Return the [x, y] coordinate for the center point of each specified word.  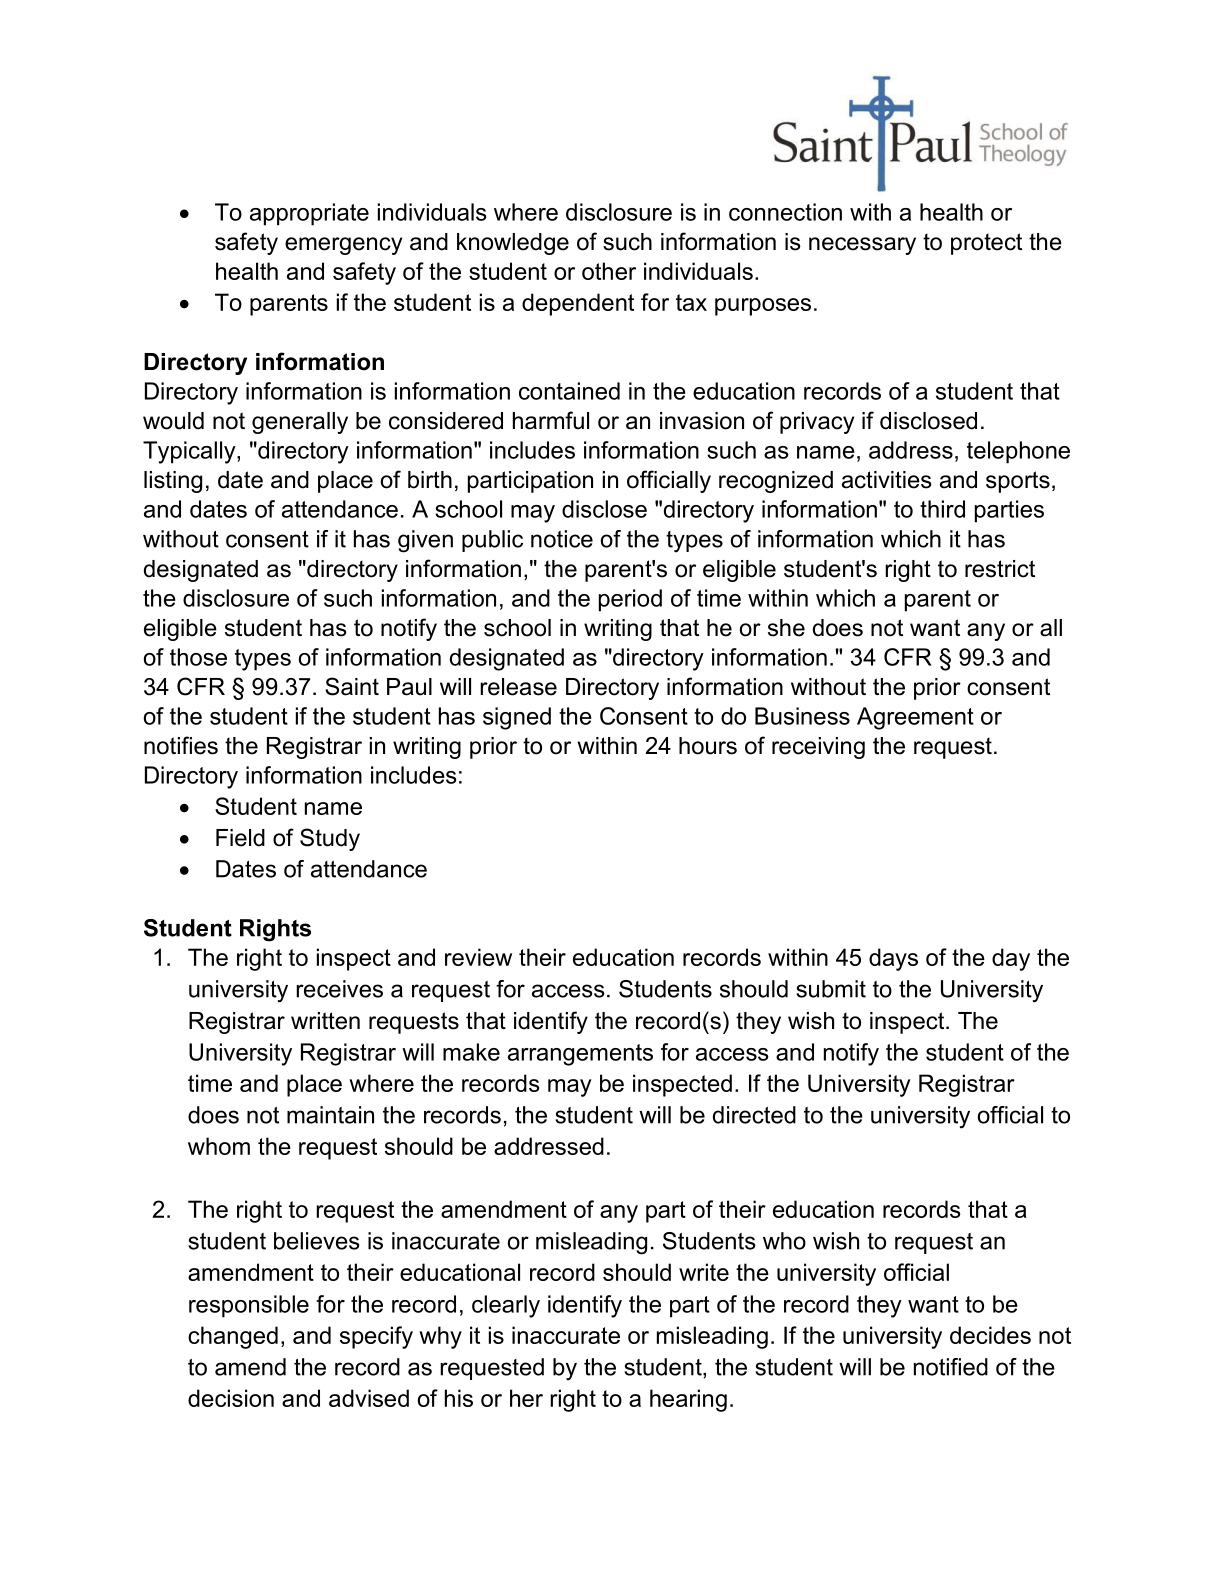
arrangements [580, 1055]
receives [339, 989]
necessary [862, 246]
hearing [688, 1400]
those [198, 657]
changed [233, 1337]
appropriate [309, 214]
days [893, 959]
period [630, 600]
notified [951, 1367]
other [609, 271]
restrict [1000, 569]
